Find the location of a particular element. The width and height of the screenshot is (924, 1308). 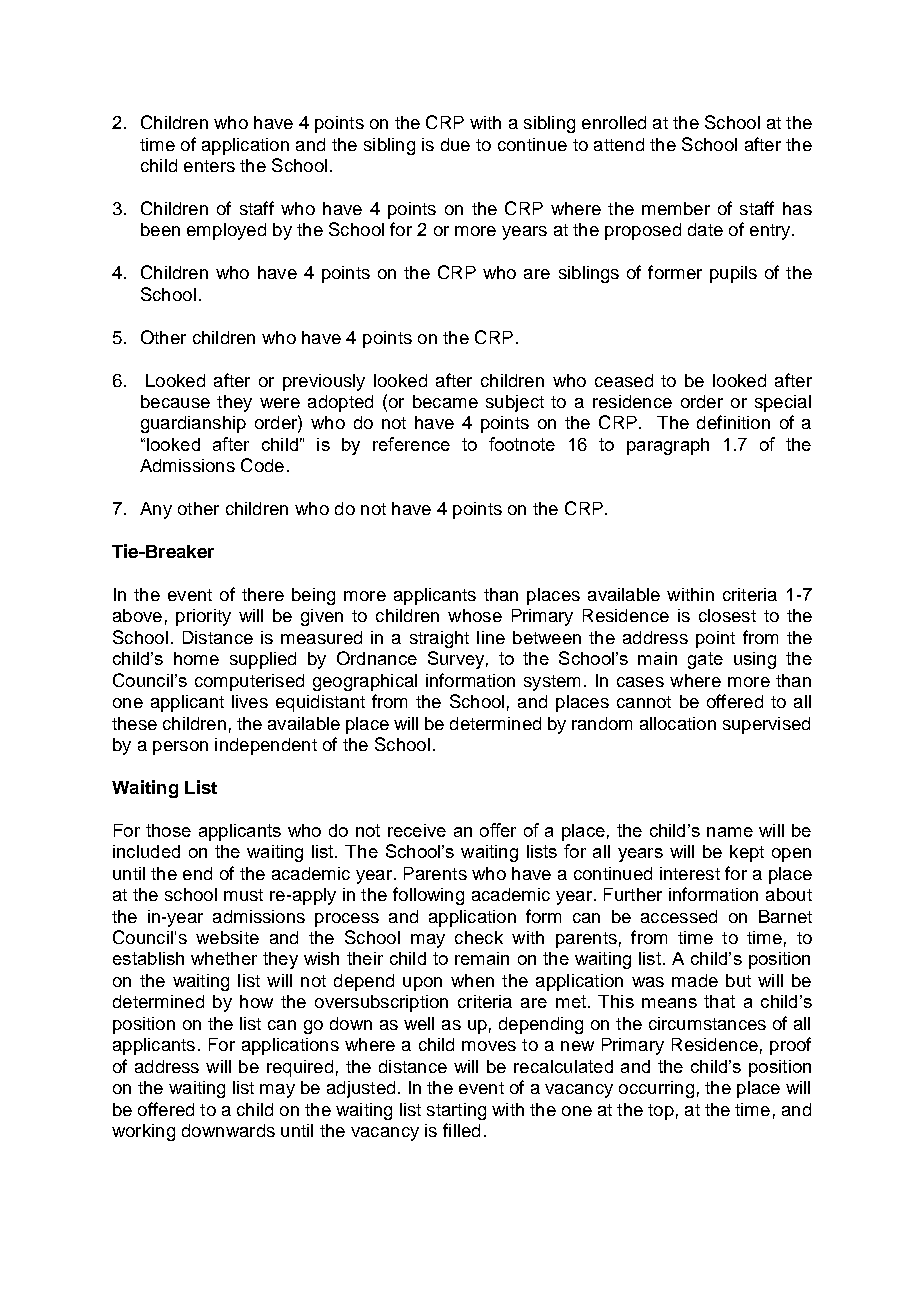

top is located at coordinates (661, 1112).
